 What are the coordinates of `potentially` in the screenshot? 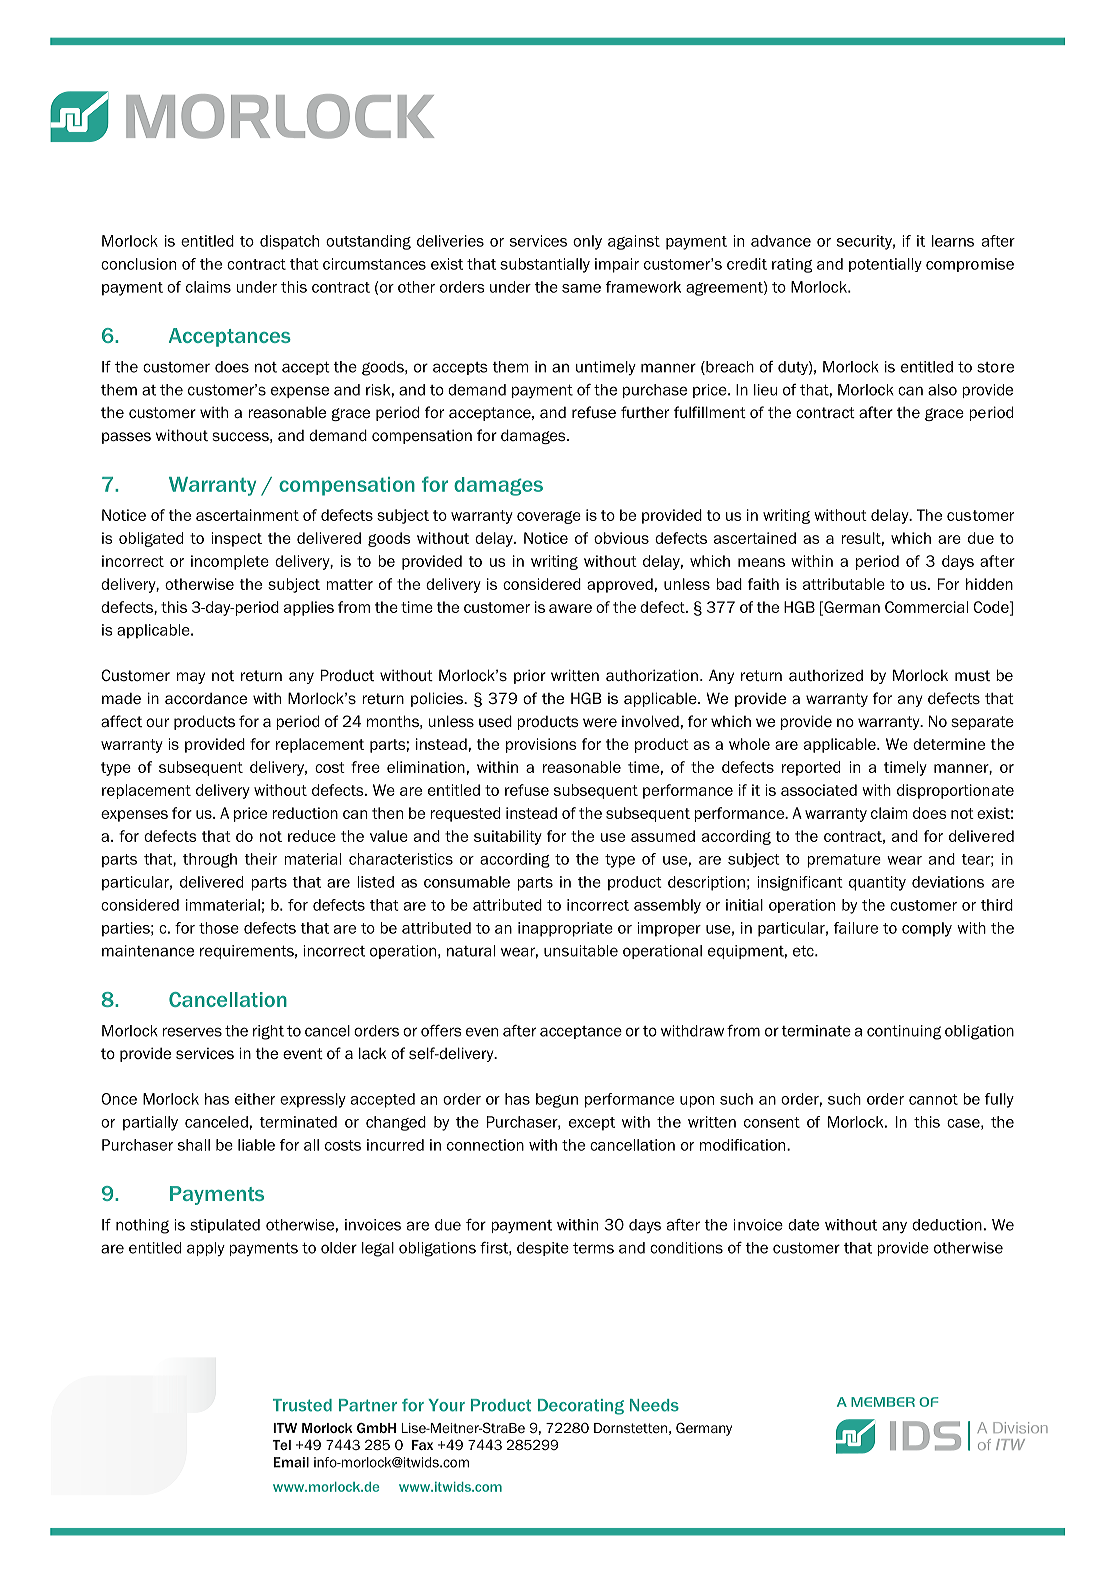 It's located at (885, 265).
